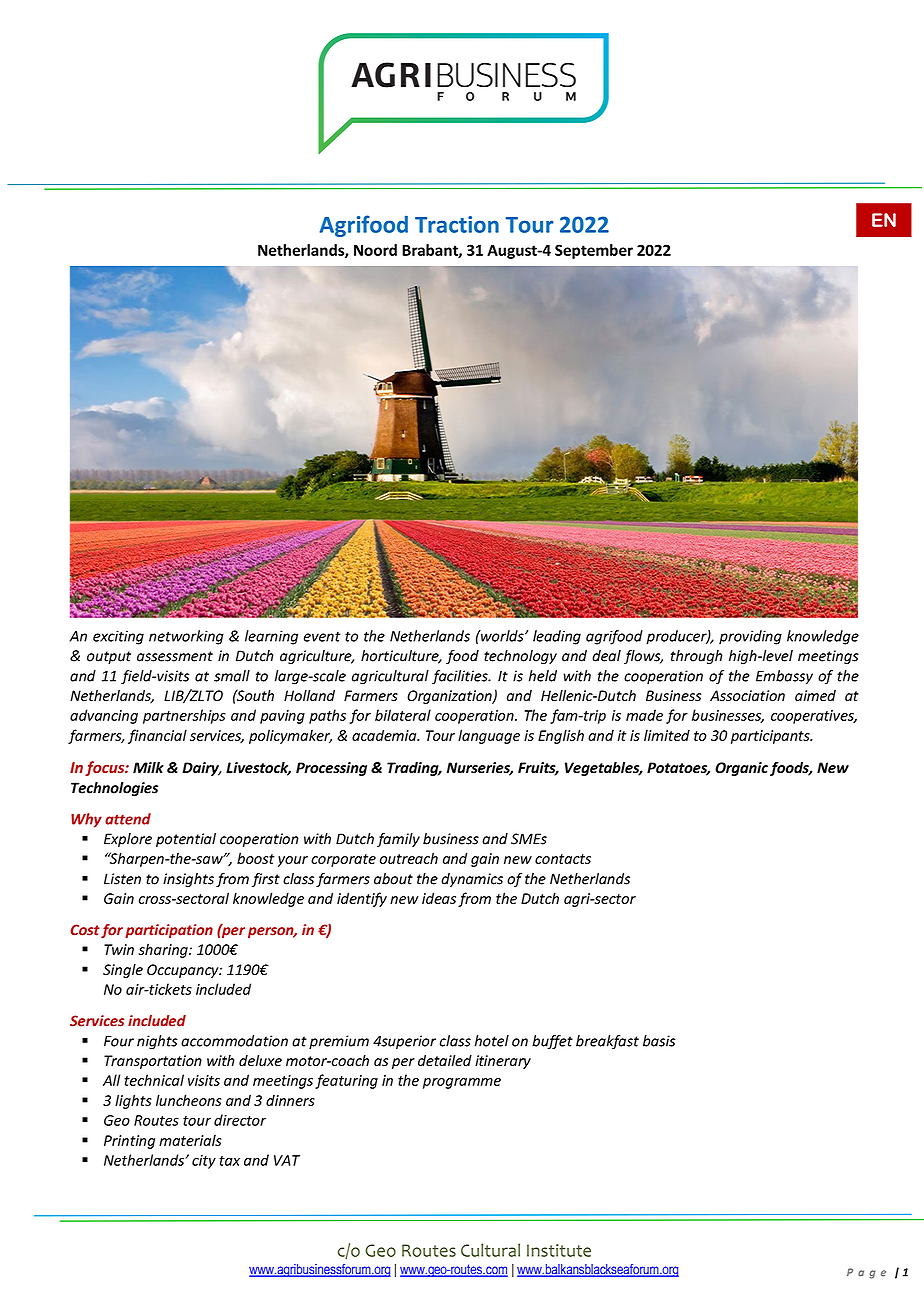 The height and width of the screenshot is (1308, 924). Describe the element at coordinates (457, 224) in the screenshot. I see `Traction` at that location.
